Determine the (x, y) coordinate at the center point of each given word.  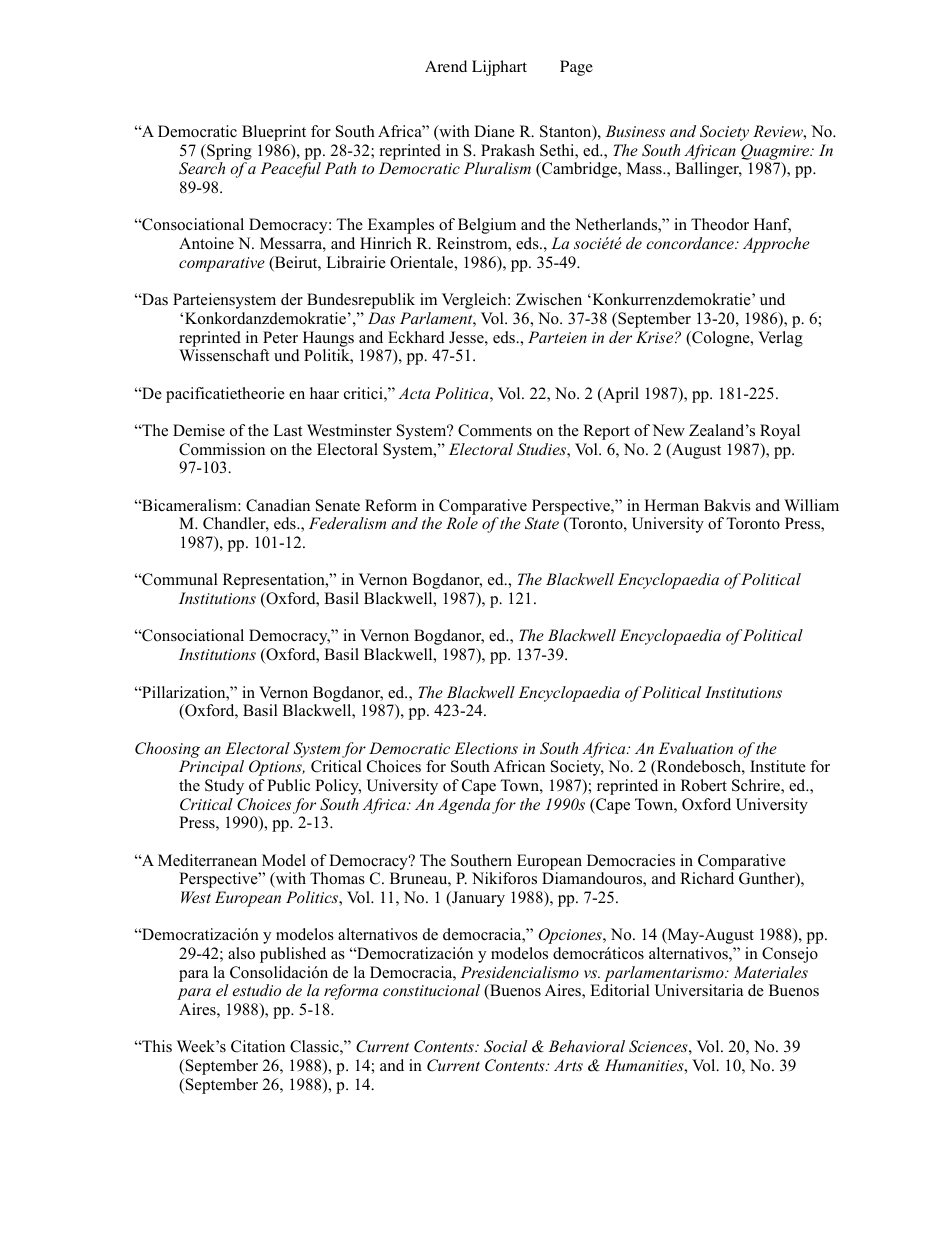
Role (462, 523)
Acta (414, 393)
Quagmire (776, 152)
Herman (671, 505)
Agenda (464, 806)
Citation (258, 1046)
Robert (704, 785)
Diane (494, 131)
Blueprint (274, 133)
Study (224, 787)
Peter (280, 337)
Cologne (721, 339)
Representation (275, 581)
